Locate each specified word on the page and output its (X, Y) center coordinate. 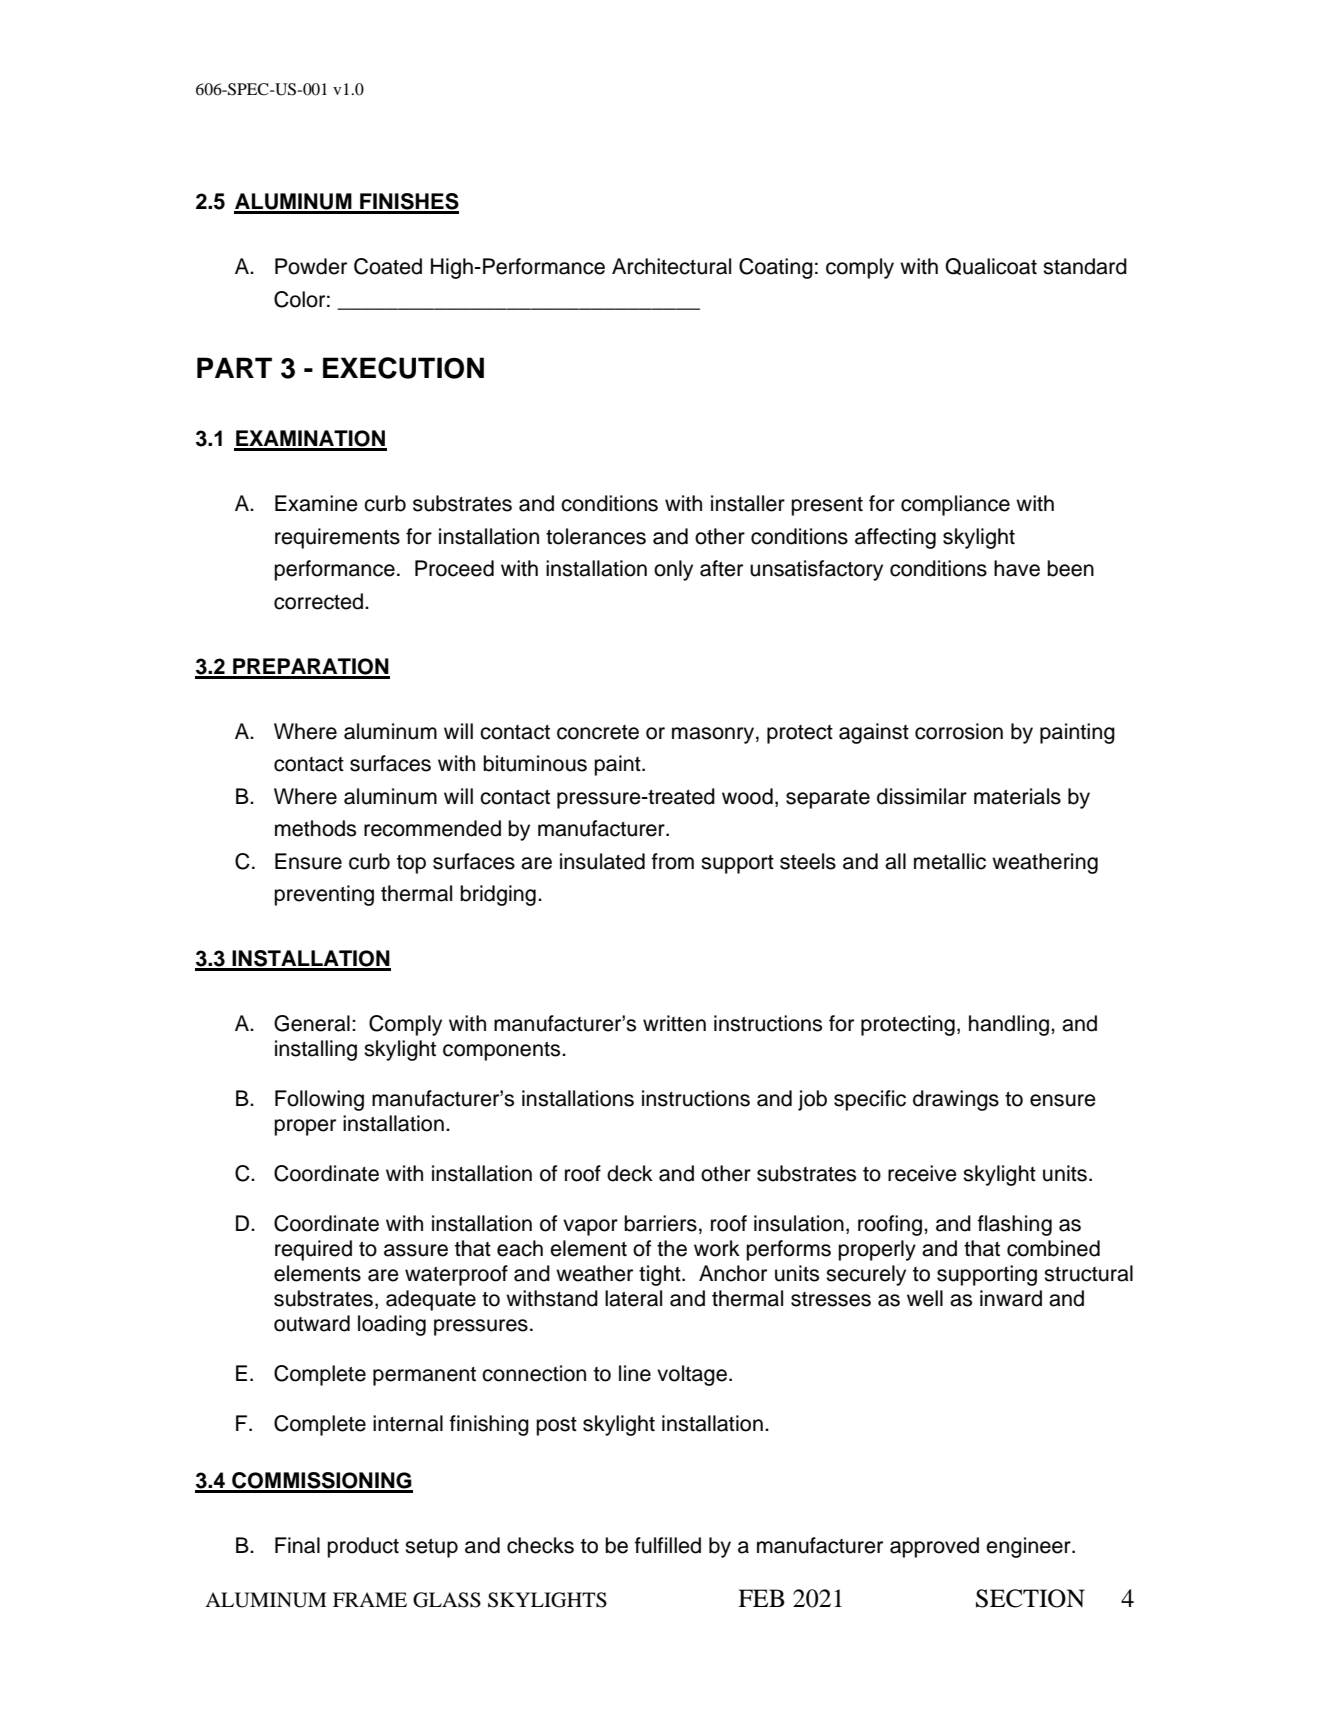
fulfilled (668, 1545)
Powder (311, 266)
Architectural (671, 266)
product (363, 1547)
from (673, 861)
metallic (950, 861)
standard (1085, 266)
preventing (324, 895)
